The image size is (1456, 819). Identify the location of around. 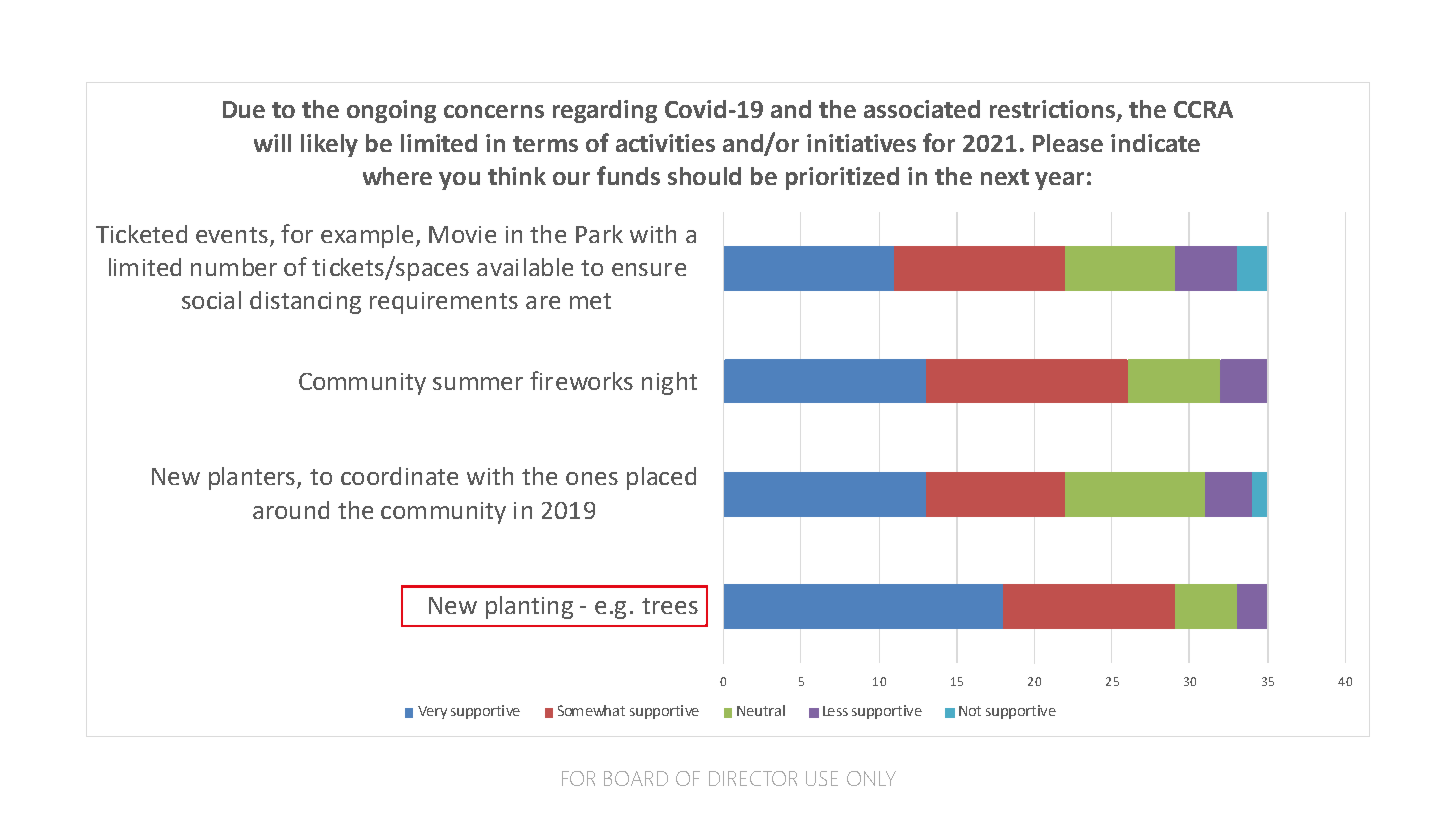
(291, 510).
